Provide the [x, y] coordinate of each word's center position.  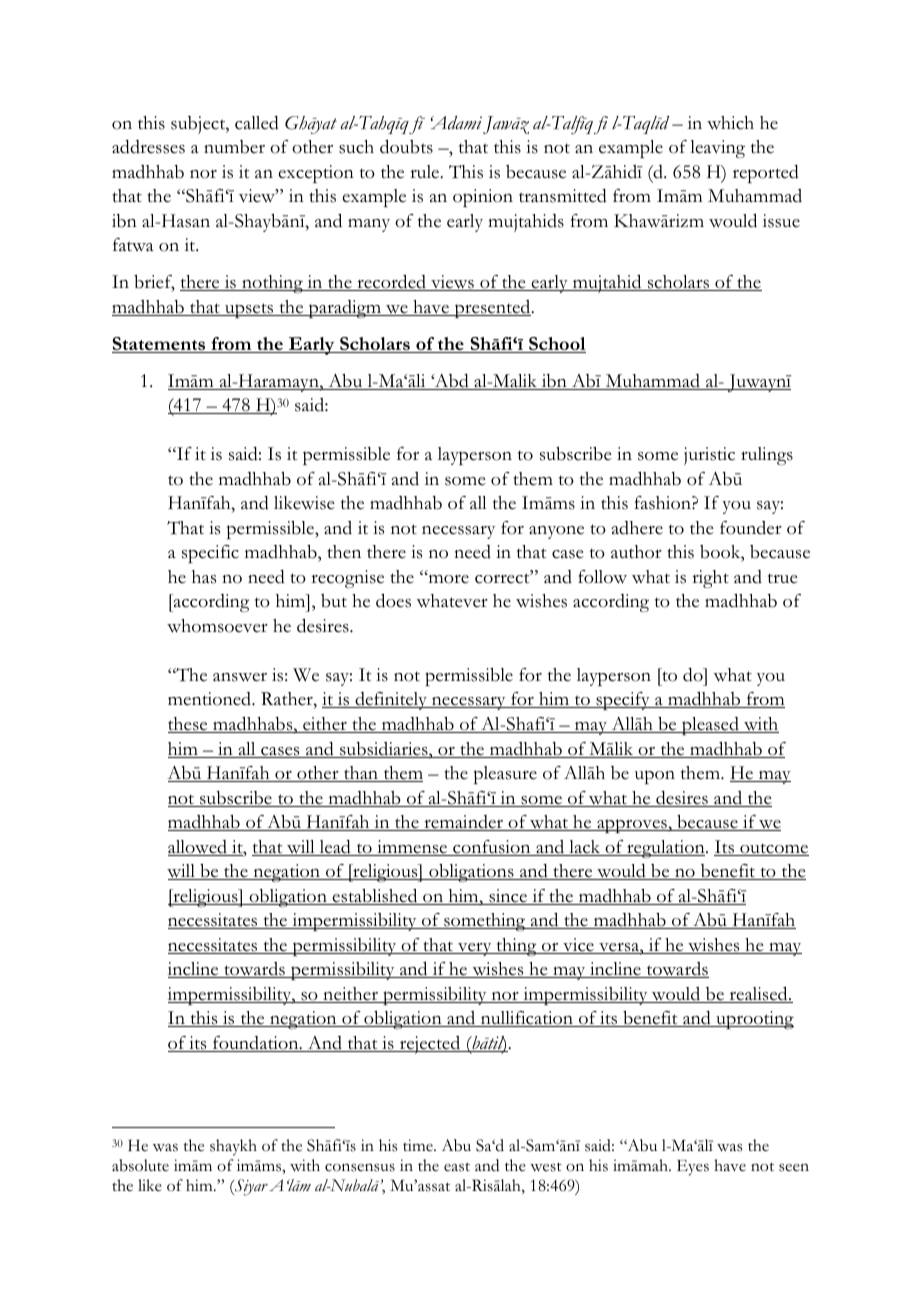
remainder [464, 823]
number [234, 147]
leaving [717, 149]
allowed [198, 848]
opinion [483, 198]
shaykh [233, 1147]
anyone [556, 532]
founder [751, 528]
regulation [666, 849]
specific [210, 554]
